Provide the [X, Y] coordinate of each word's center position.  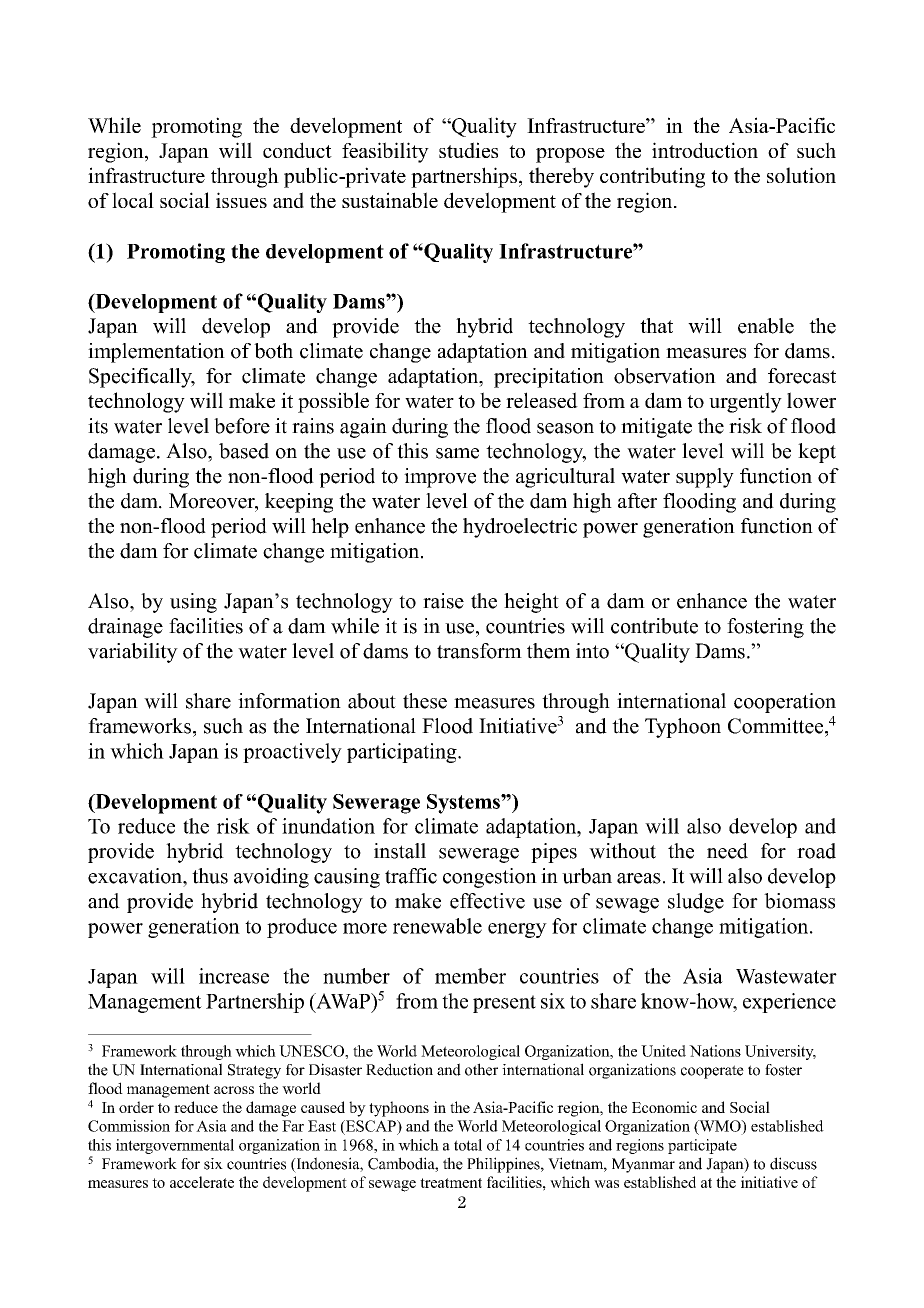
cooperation [785, 703]
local [133, 200]
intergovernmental [175, 1146]
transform [479, 651]
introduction [705, 150]
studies [468, 150]
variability [133, 653]
